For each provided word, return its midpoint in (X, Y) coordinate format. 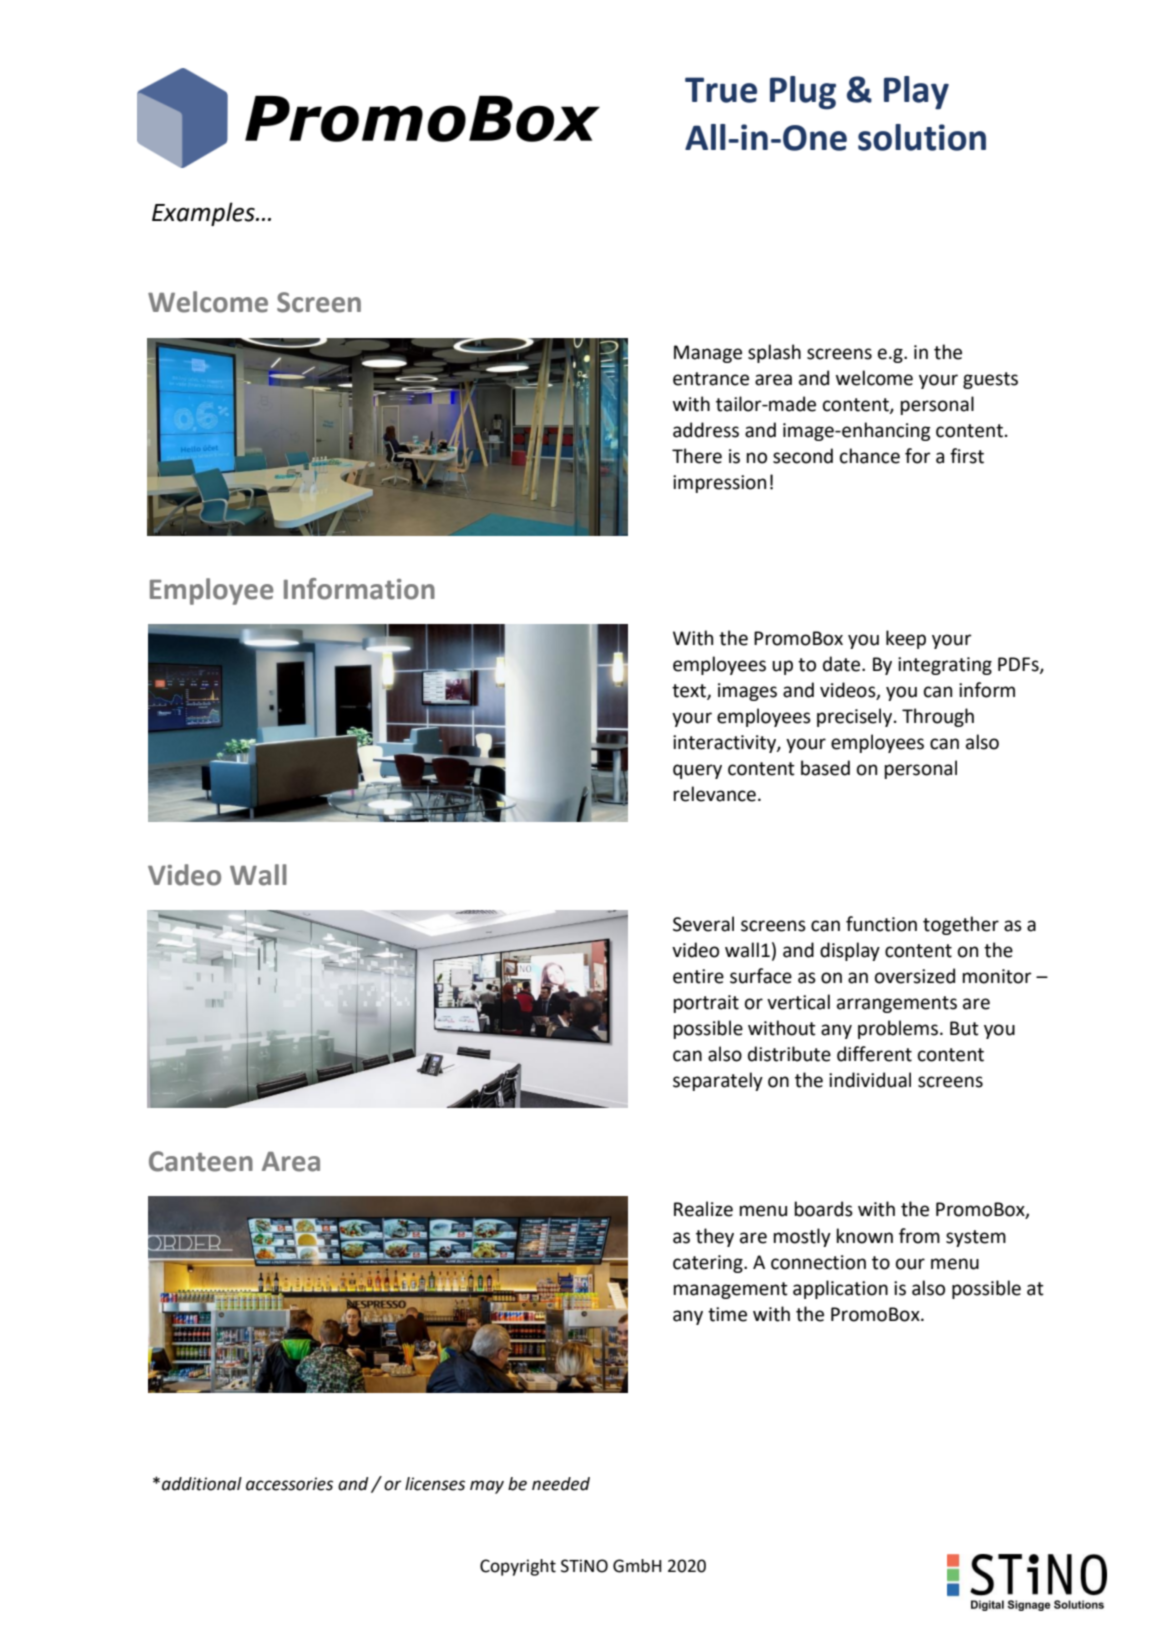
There (697, 456)
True (721, 90)
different (874, 1054)
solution (922, 137)
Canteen (201, 1161)
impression (719, 484)
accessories (289, 1484)
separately (718, 1081)
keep (906, 639)
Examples (204, 214)
